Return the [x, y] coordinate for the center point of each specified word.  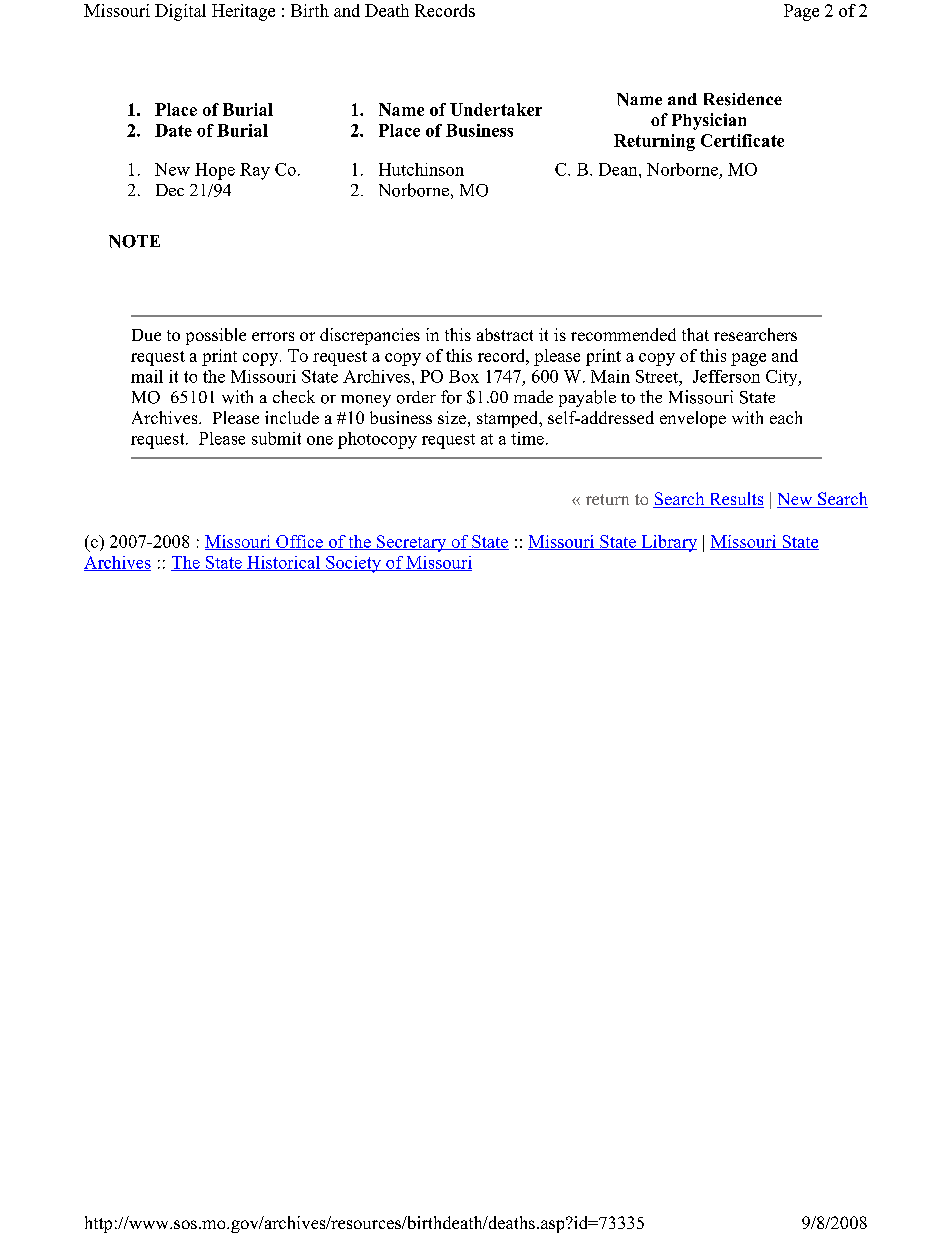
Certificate [742, 140]
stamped [509, 419]
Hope [215, 171]
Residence [743, 99]
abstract [505, 334]
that [695, 334]
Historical [284, 563]
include [292, 417]
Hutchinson [421, 169]
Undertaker [496, 109]
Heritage [243, 12]
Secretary [411, 543]
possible [216, 336]
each [786, 417]
